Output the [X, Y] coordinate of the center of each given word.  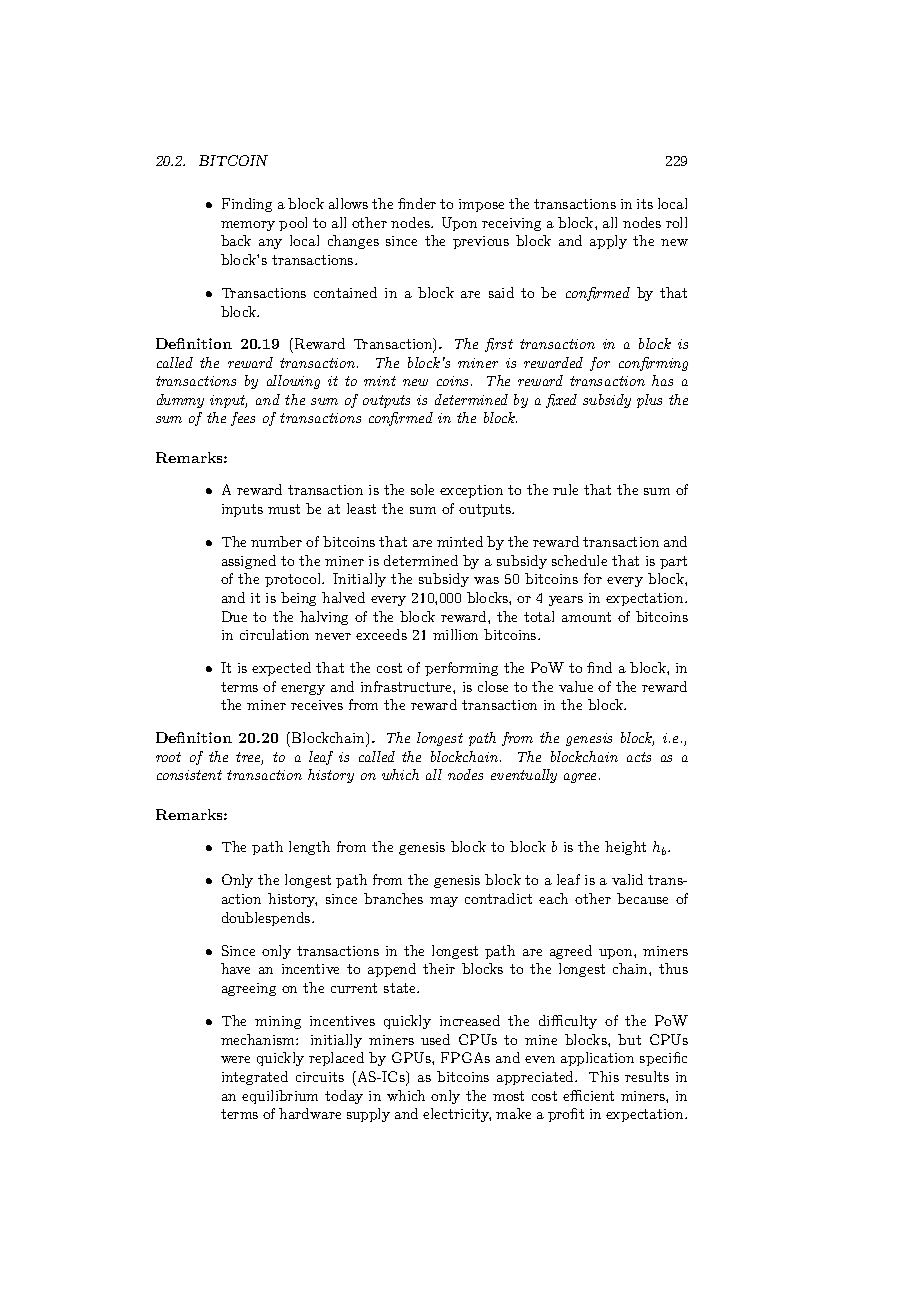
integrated [255, 1078]
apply [608, 242]
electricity [457, 1115]
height [625, 848]
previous [481, 242]
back [236, 240]
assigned [249, 562]
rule [565, 489]
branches [393, 898]
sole [422, 489]
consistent [189, 775]
